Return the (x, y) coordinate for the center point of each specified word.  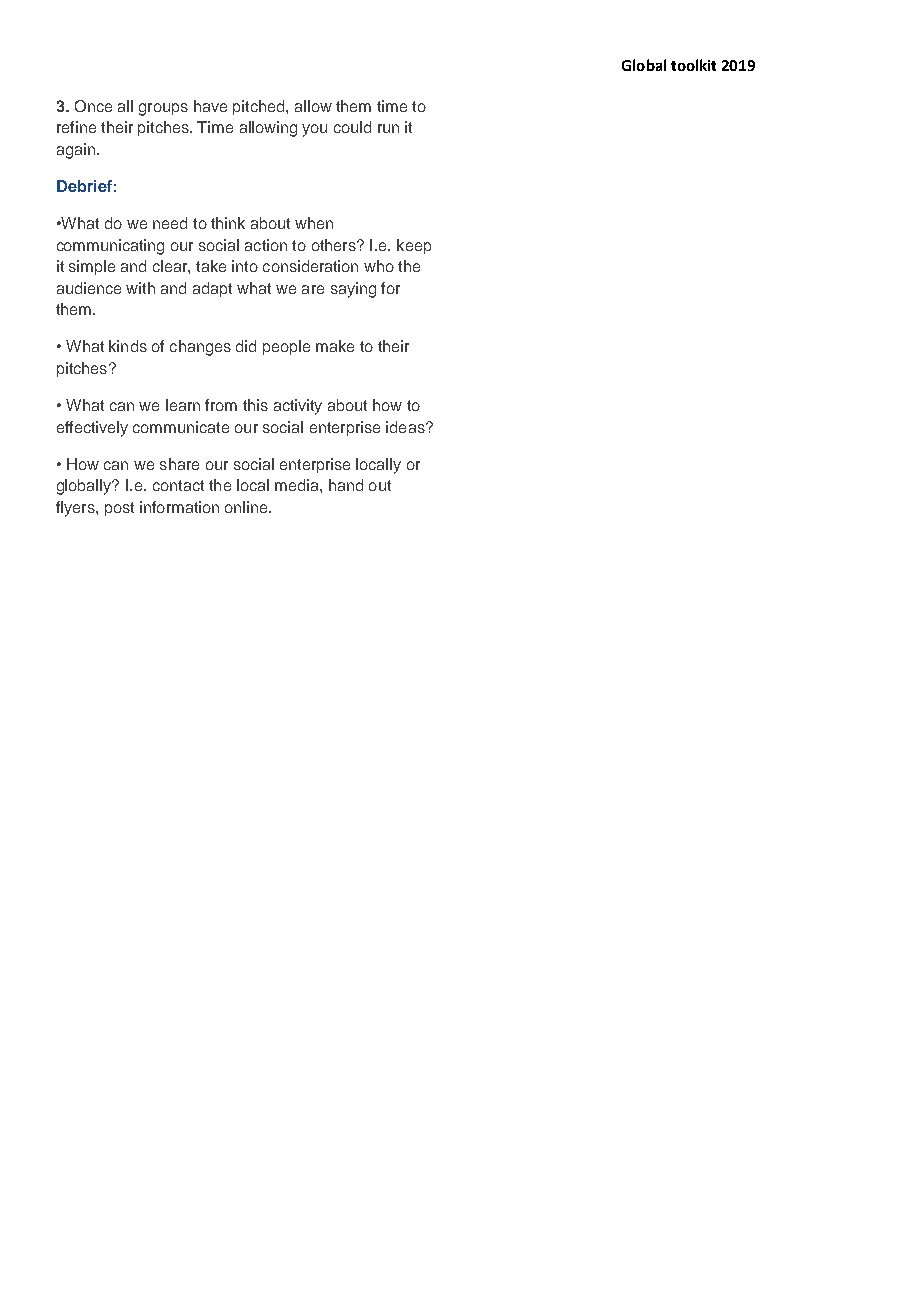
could (352, 127)
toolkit (693, 65)
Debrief (84, 186)
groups (163, 109)
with (140, 288)
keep (414, 246)
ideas (406, 427)
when (314, 223)
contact (178, 485)
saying (353, 290)
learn (183, 405)
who (379, 266)
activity (298, 407)
